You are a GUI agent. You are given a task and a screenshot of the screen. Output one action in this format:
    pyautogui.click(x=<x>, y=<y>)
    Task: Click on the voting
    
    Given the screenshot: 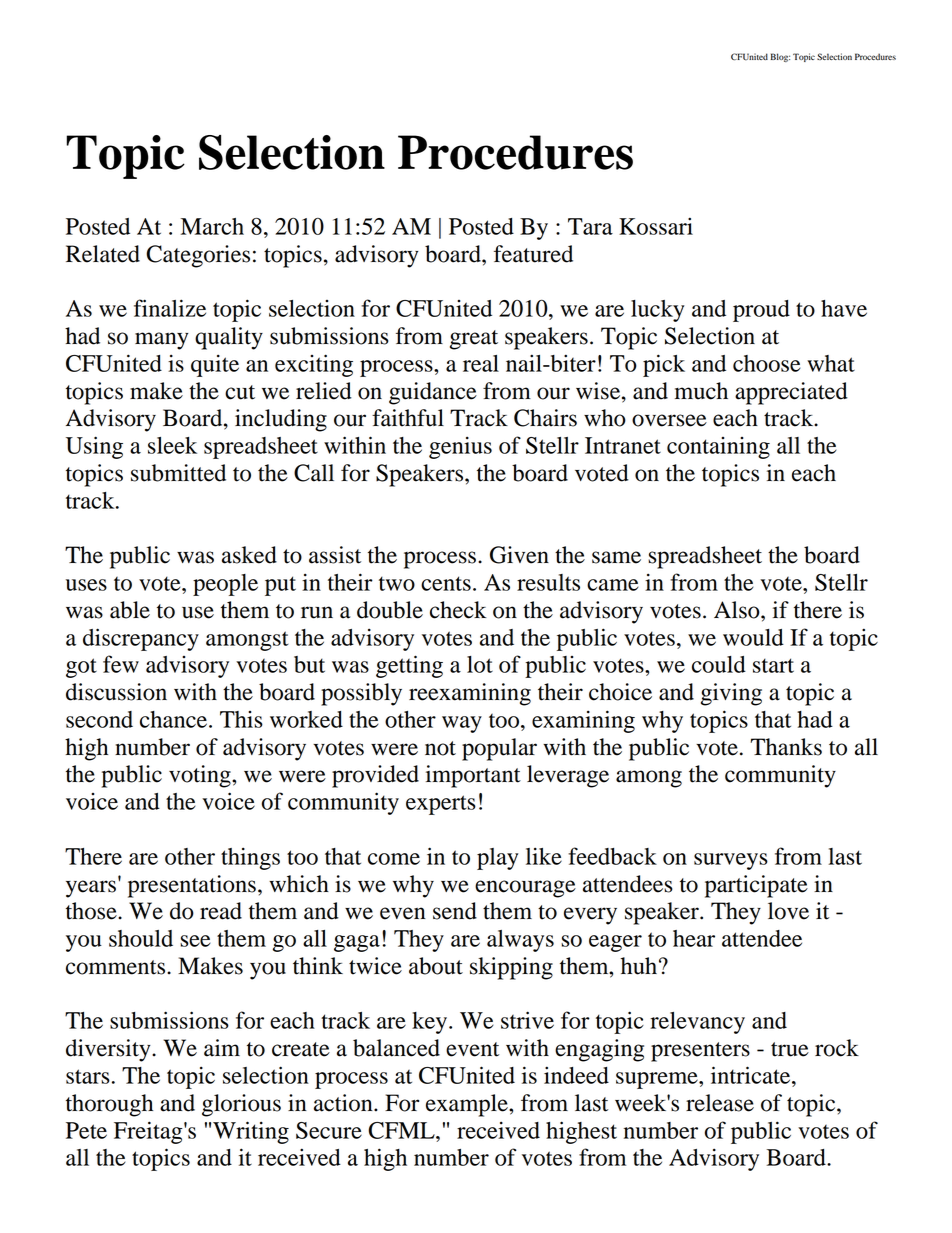 What is the action you would take?
    pyautogui.click(x=201, y=776)
